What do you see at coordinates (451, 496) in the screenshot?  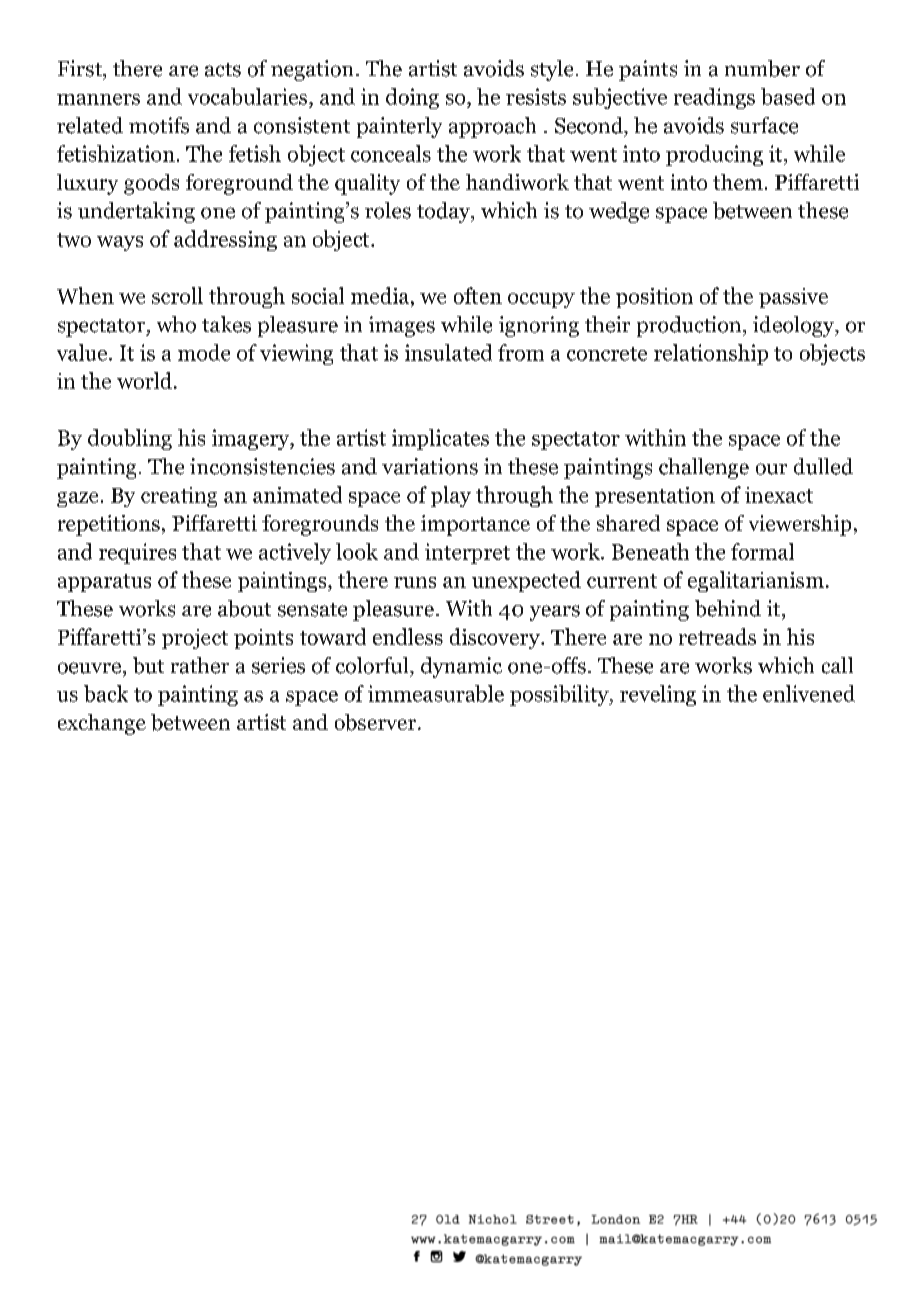 I see `play` at bounding box center [451, 496].
